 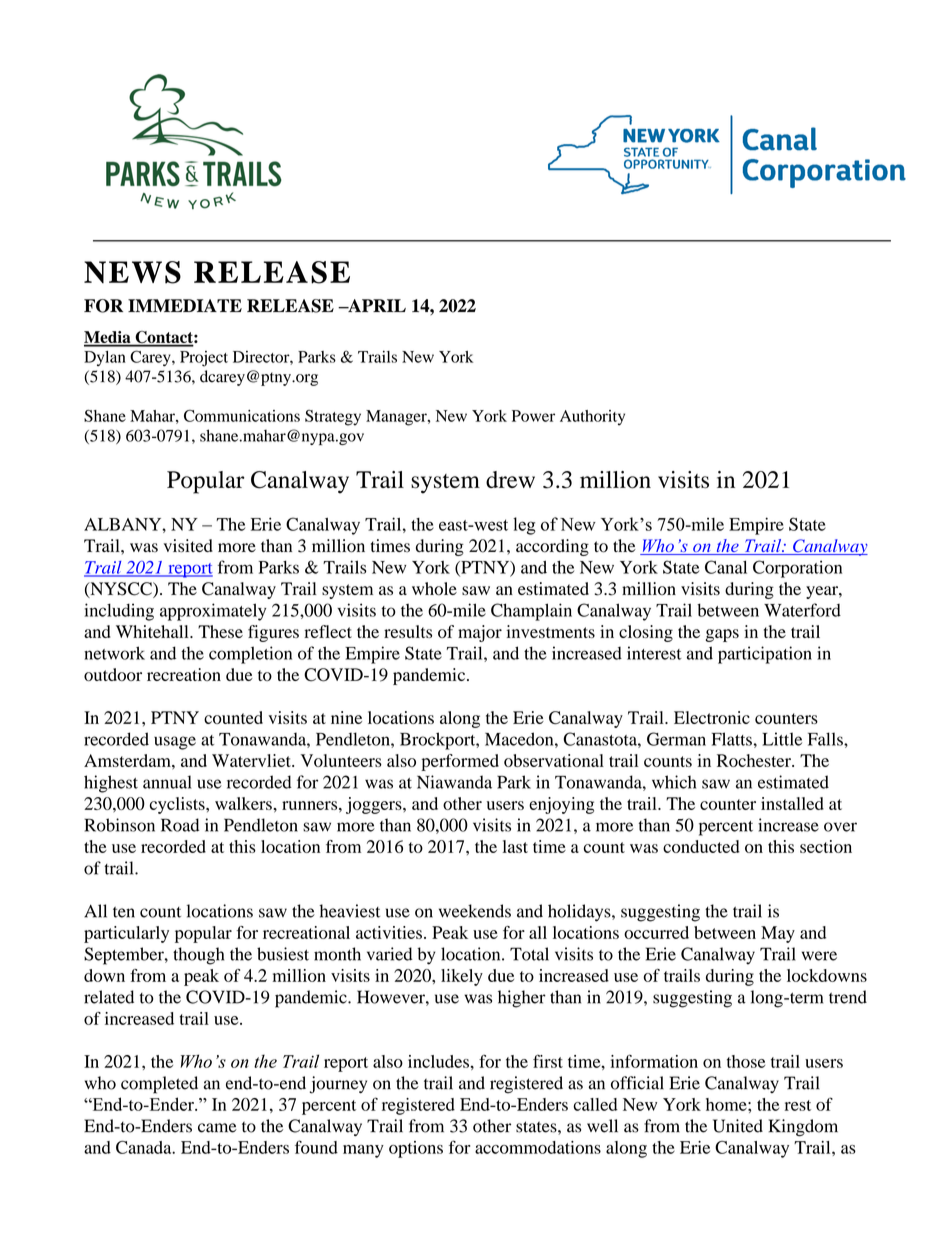 What do you see at coordinates (217, 1128) in the screenshot?
I see `came` at bounding box center [217, 1128].
